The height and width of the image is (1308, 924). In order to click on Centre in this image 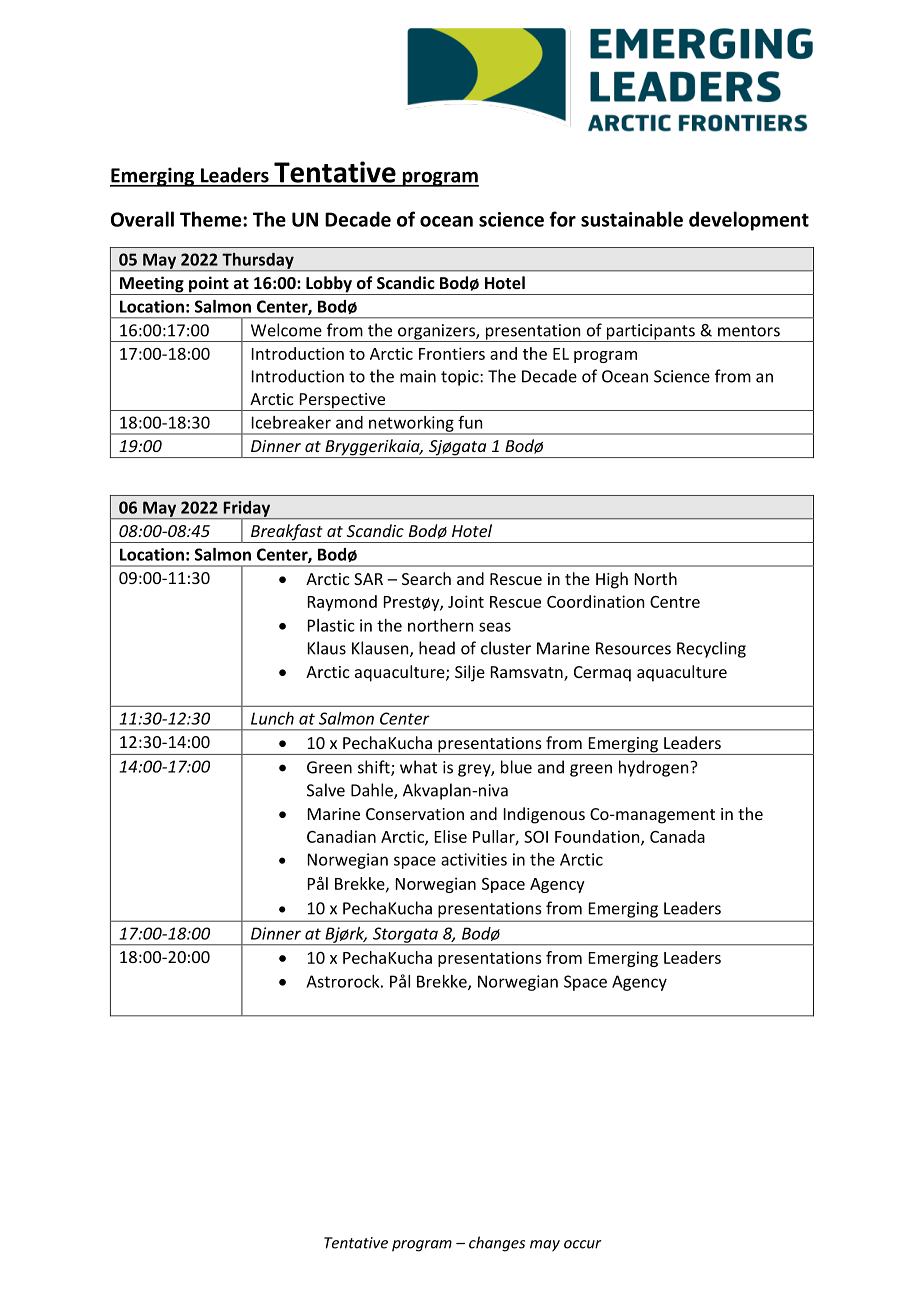, I will do `click(675, 602)`.
